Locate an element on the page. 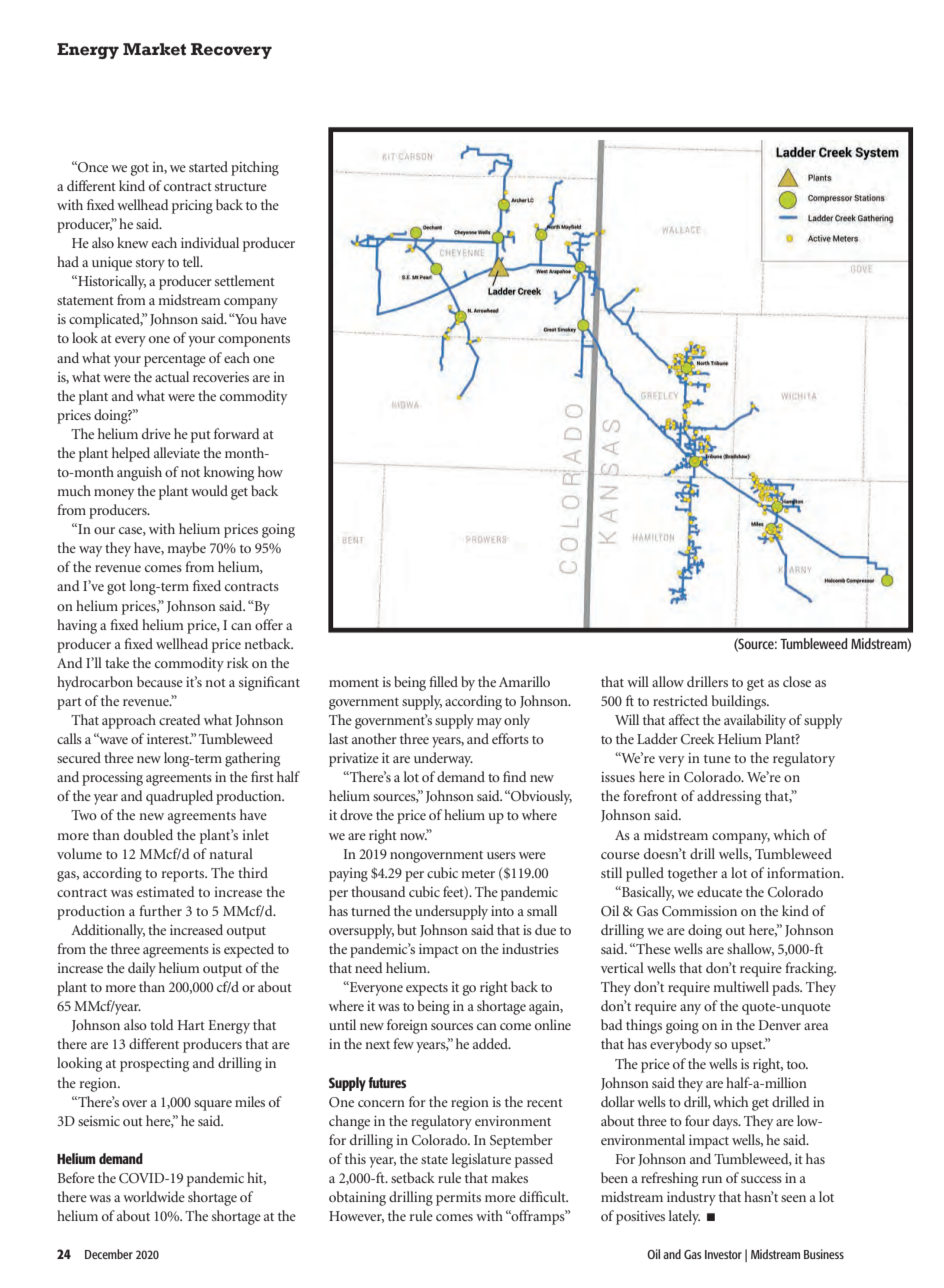  Investor is located at coordinates (723, 1254).
